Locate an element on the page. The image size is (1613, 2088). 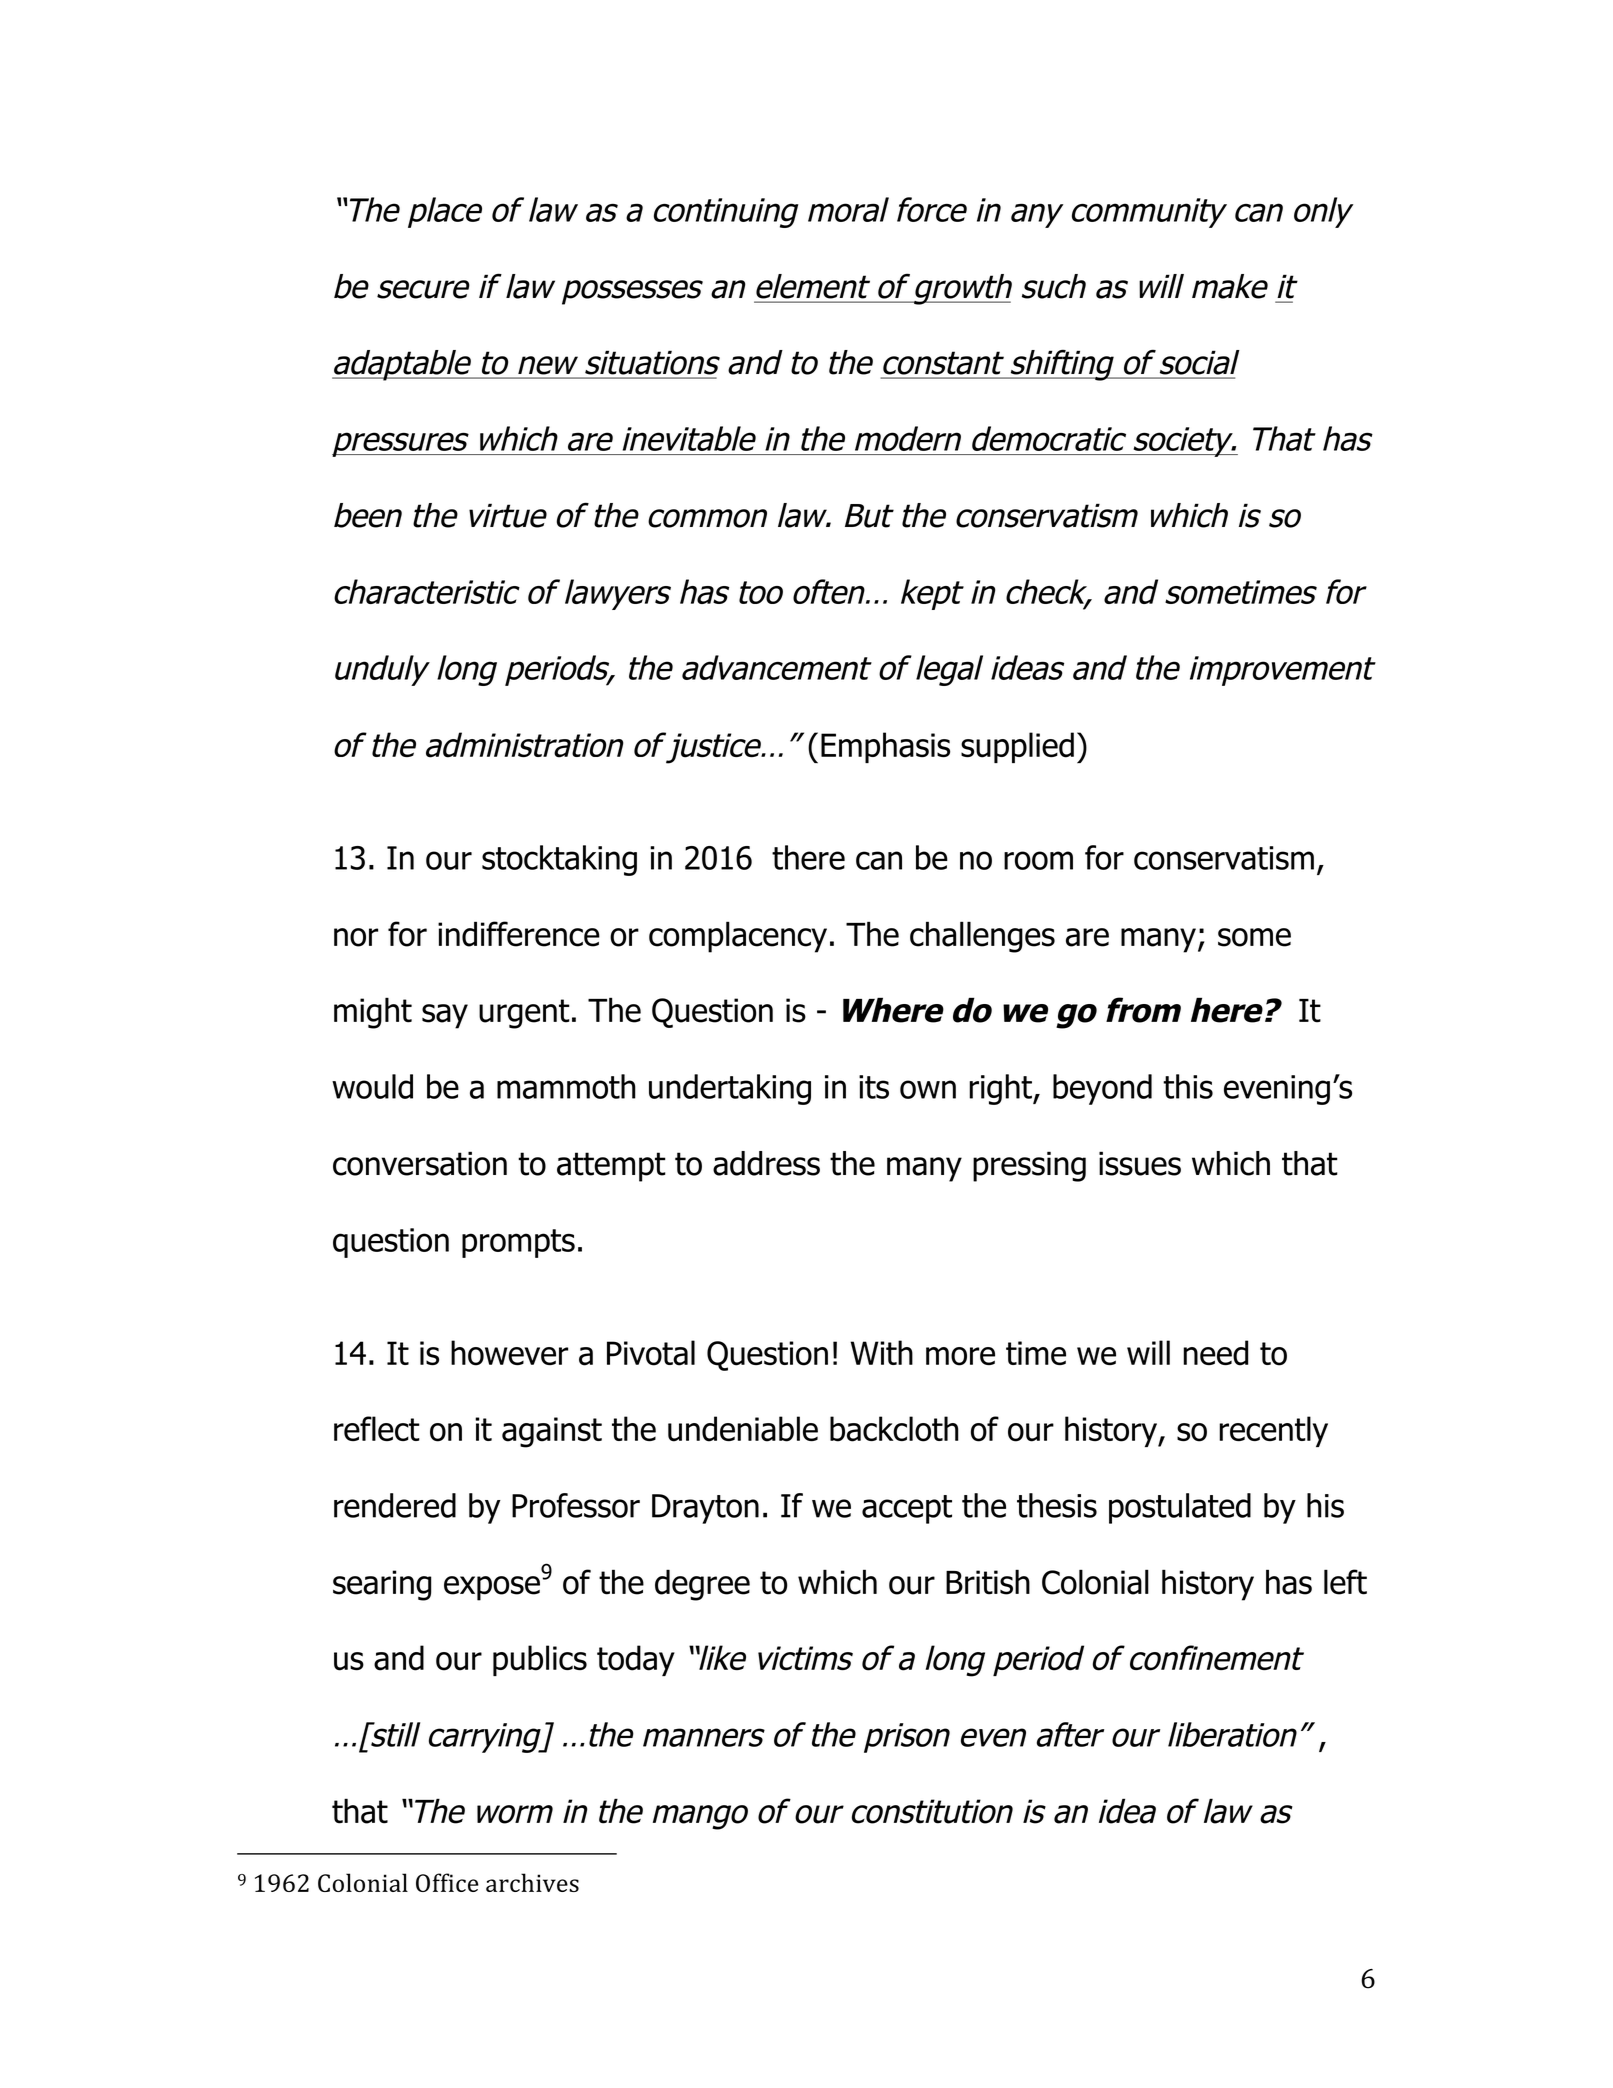
accept is located at coordinates (907, 1509).
